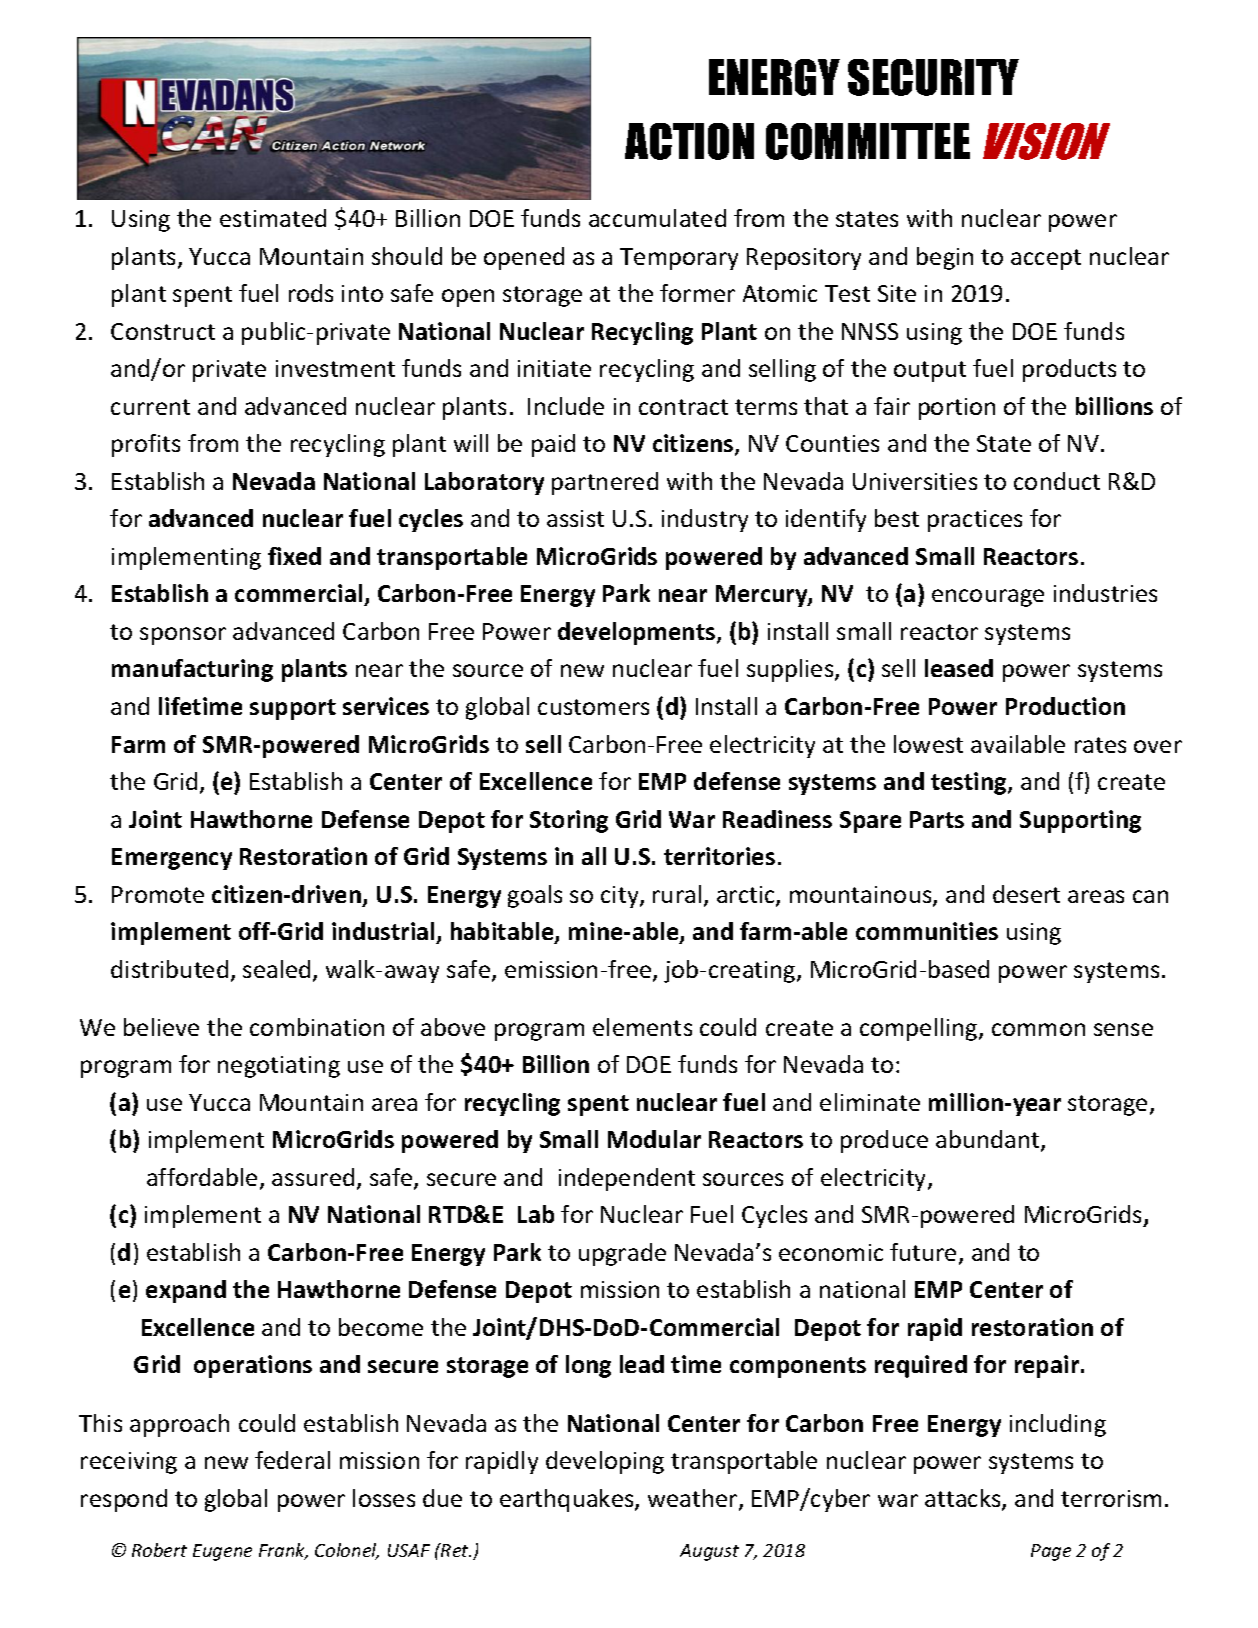  I want to click on Eugene, so click(222, 1552).
